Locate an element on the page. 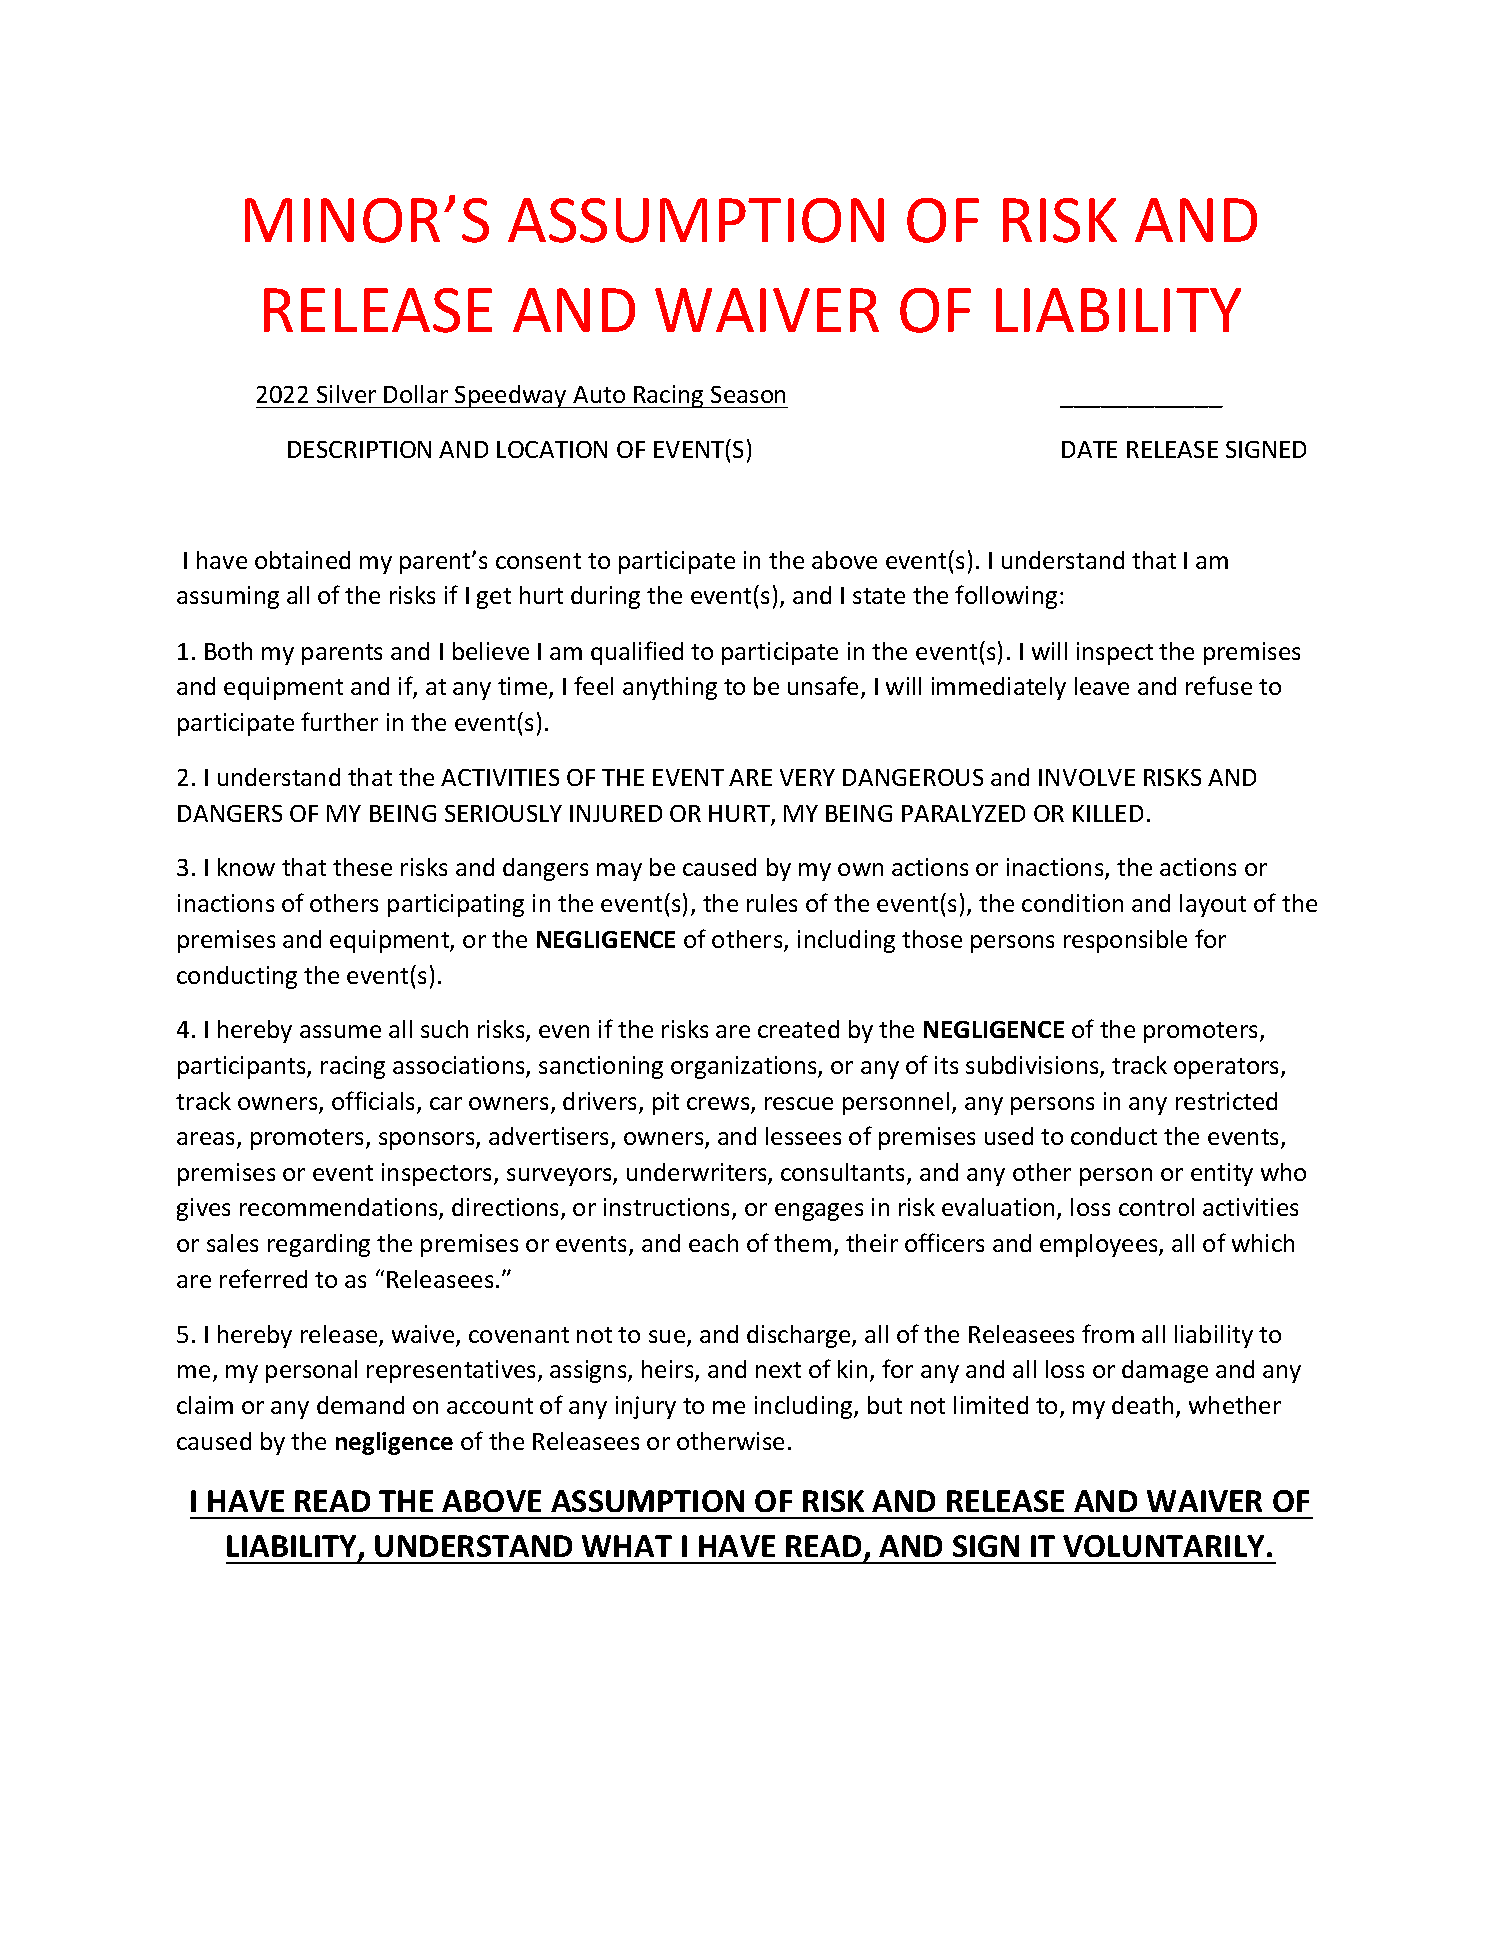 The width and height of the image is (1502, 1944). KILLED is located at coordinates (1108, 813).
